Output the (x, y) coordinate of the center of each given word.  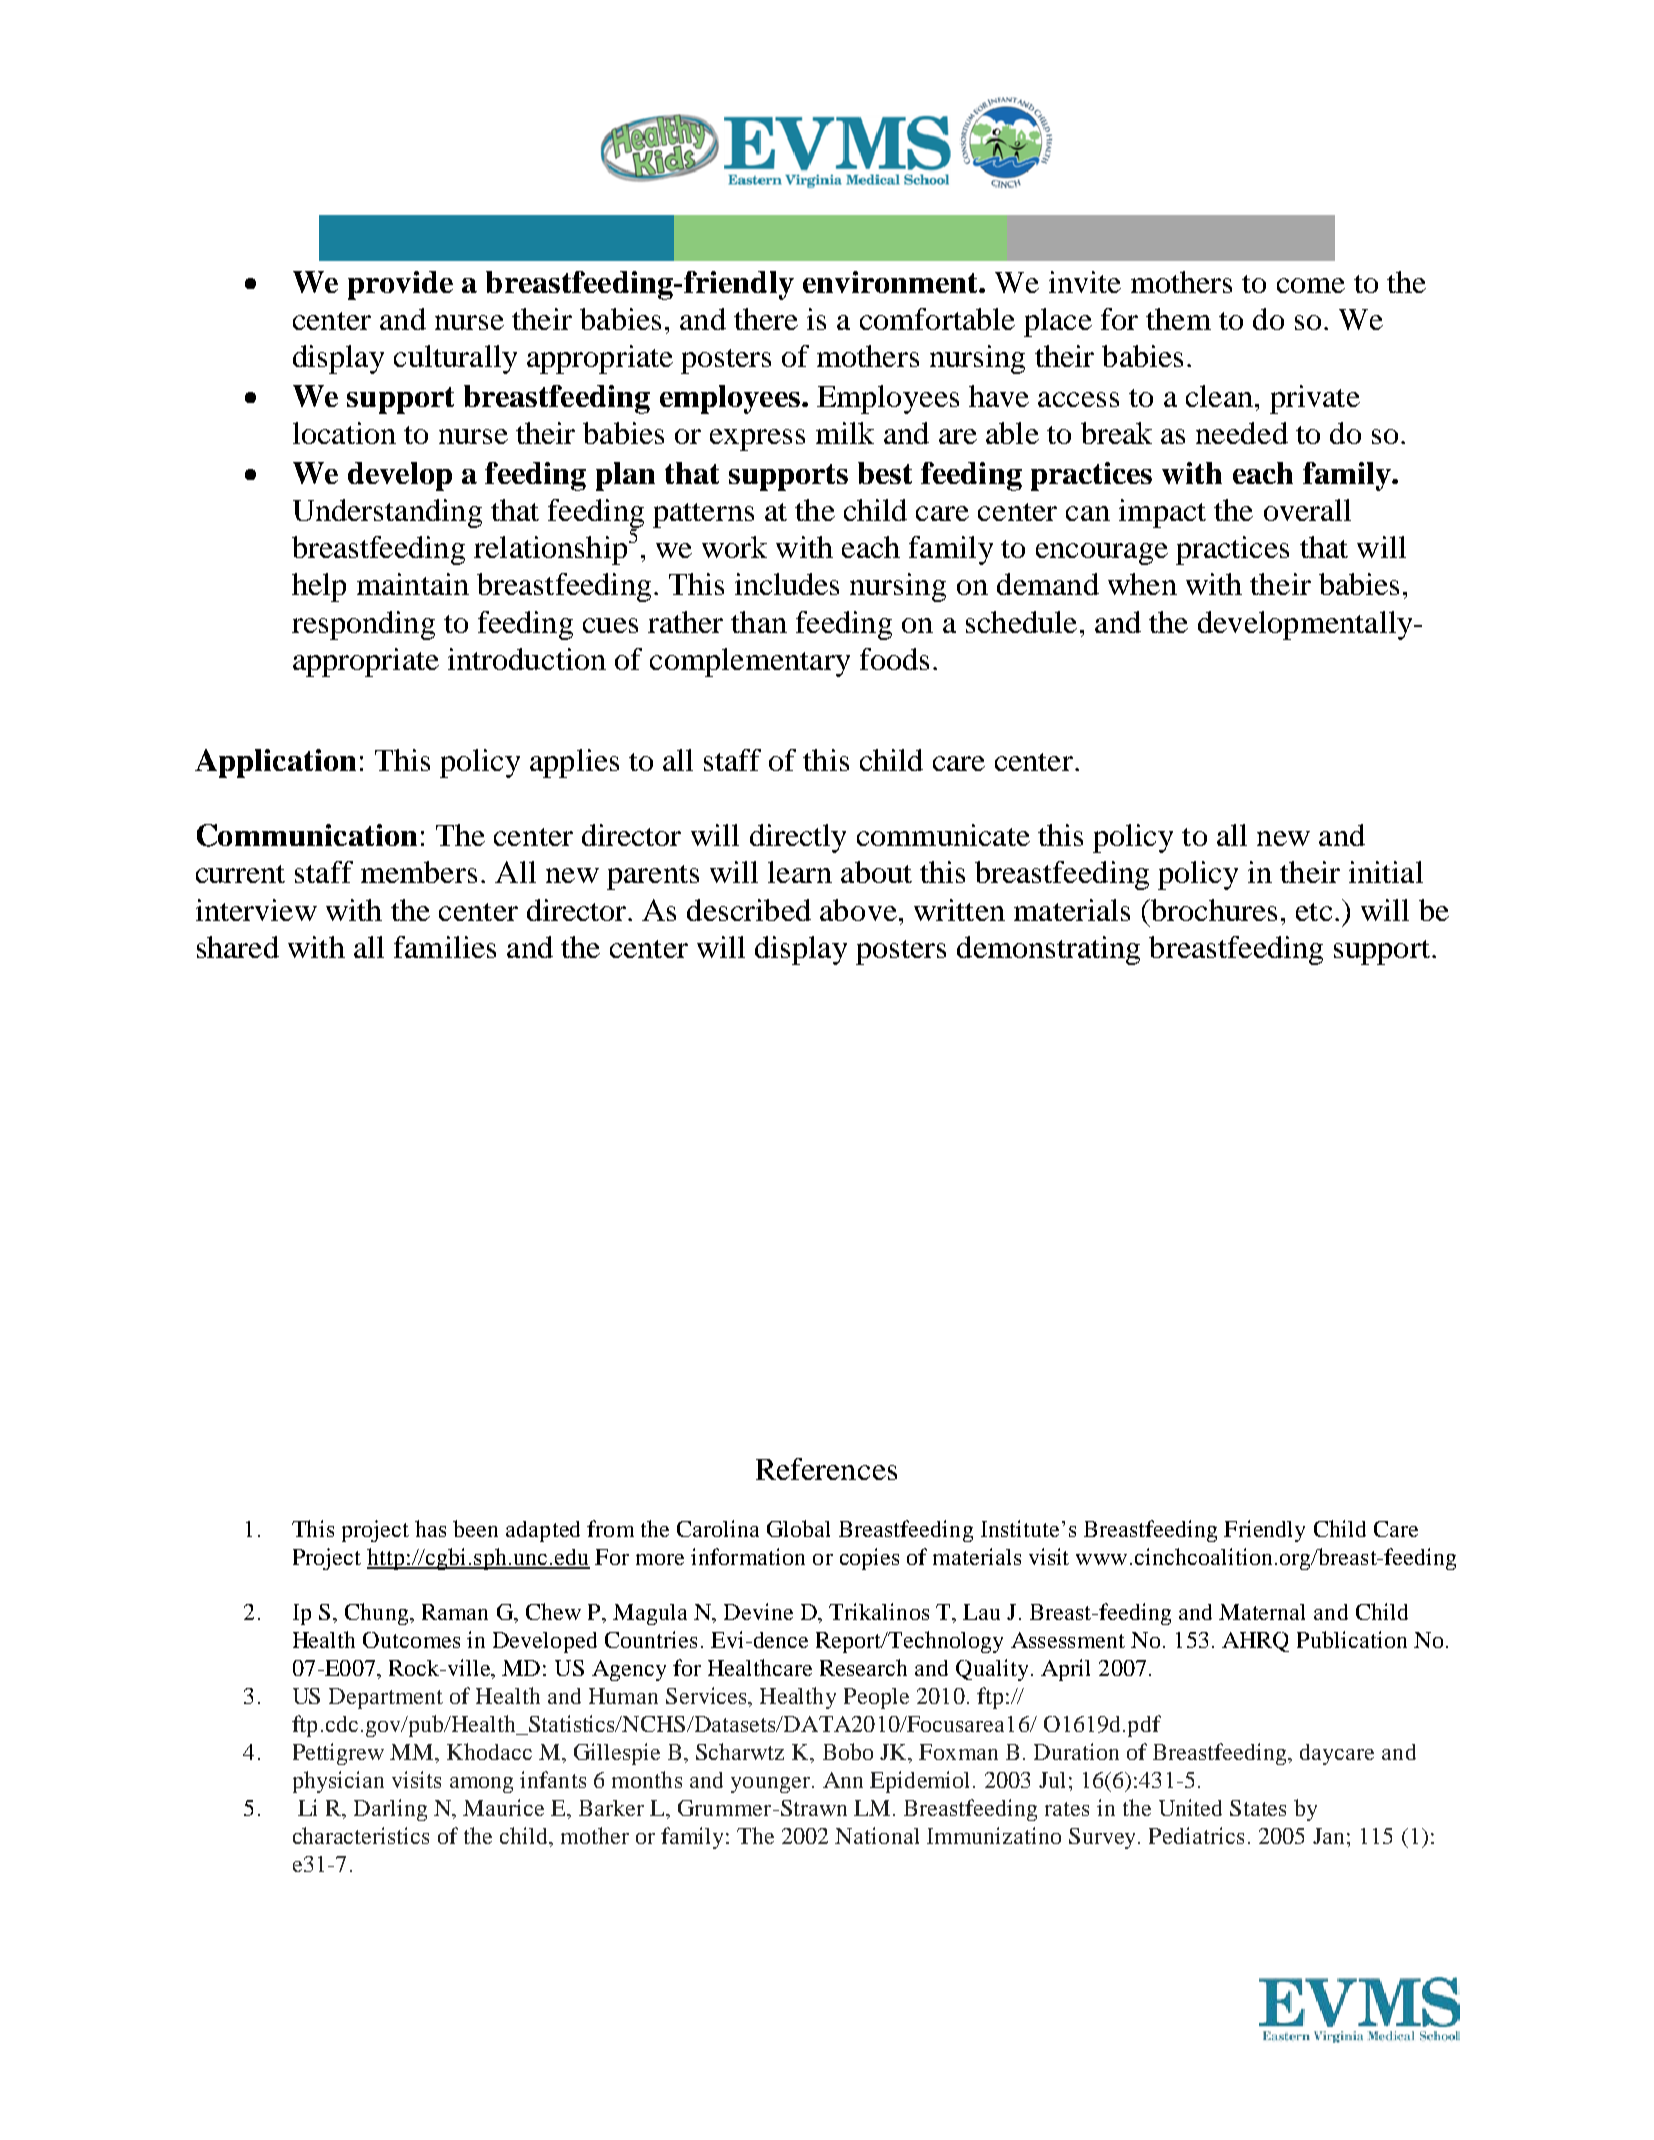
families (445, 947)
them (1178, 319)
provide (400, 285)
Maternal (1262, 1612)
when (1142, 584)
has (430, 1528)
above (858, 910)
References (826, 1469)
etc (1314, 912)
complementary (750, 662)
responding (363, 625)
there (766, 319)
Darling (390, 1810)
